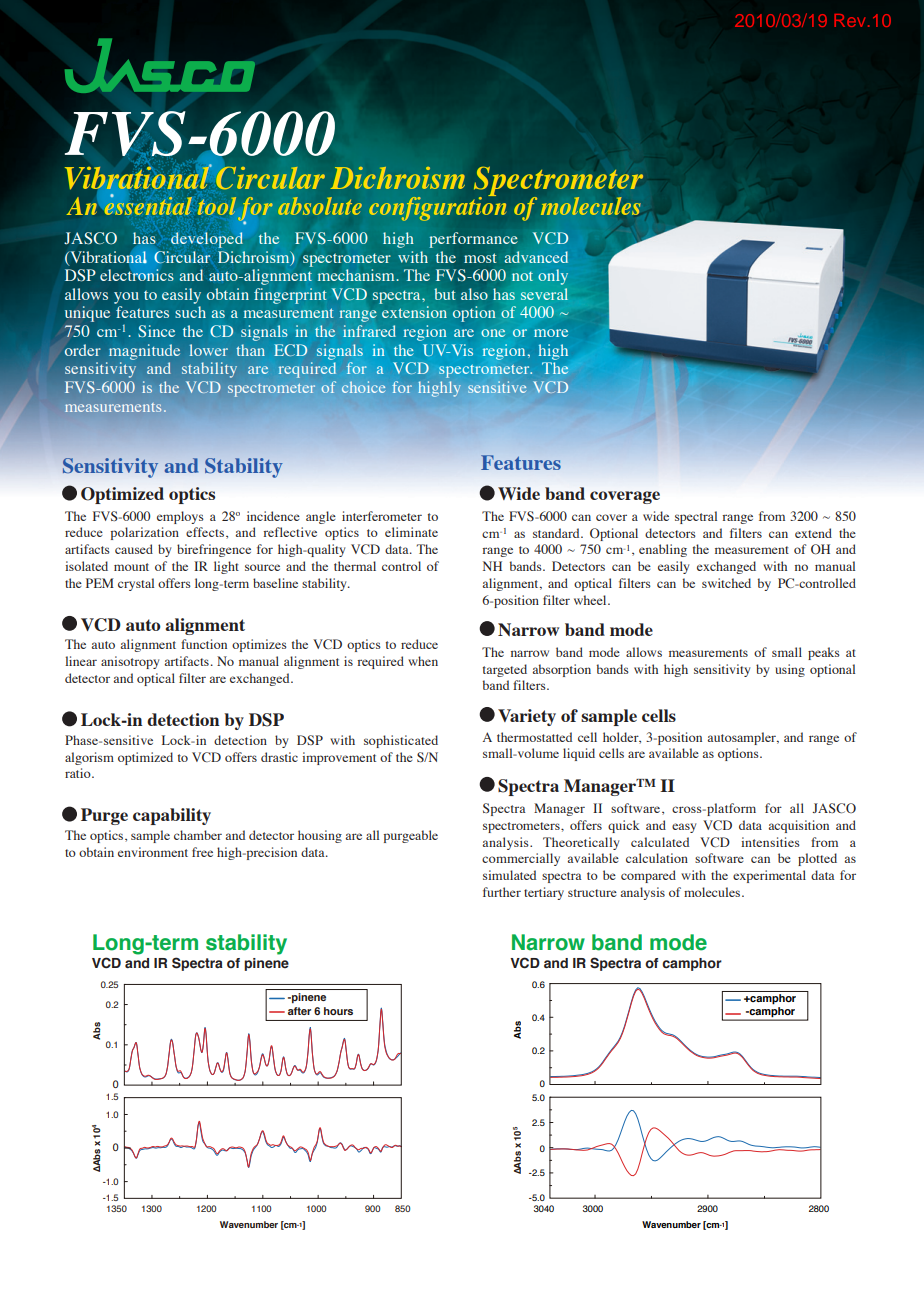 The width and height of the screenshot is (924, 1308). What do you see at coordinates (473, 240) in the screenshot?
I see `performance` at bounding box center [473, 240].
